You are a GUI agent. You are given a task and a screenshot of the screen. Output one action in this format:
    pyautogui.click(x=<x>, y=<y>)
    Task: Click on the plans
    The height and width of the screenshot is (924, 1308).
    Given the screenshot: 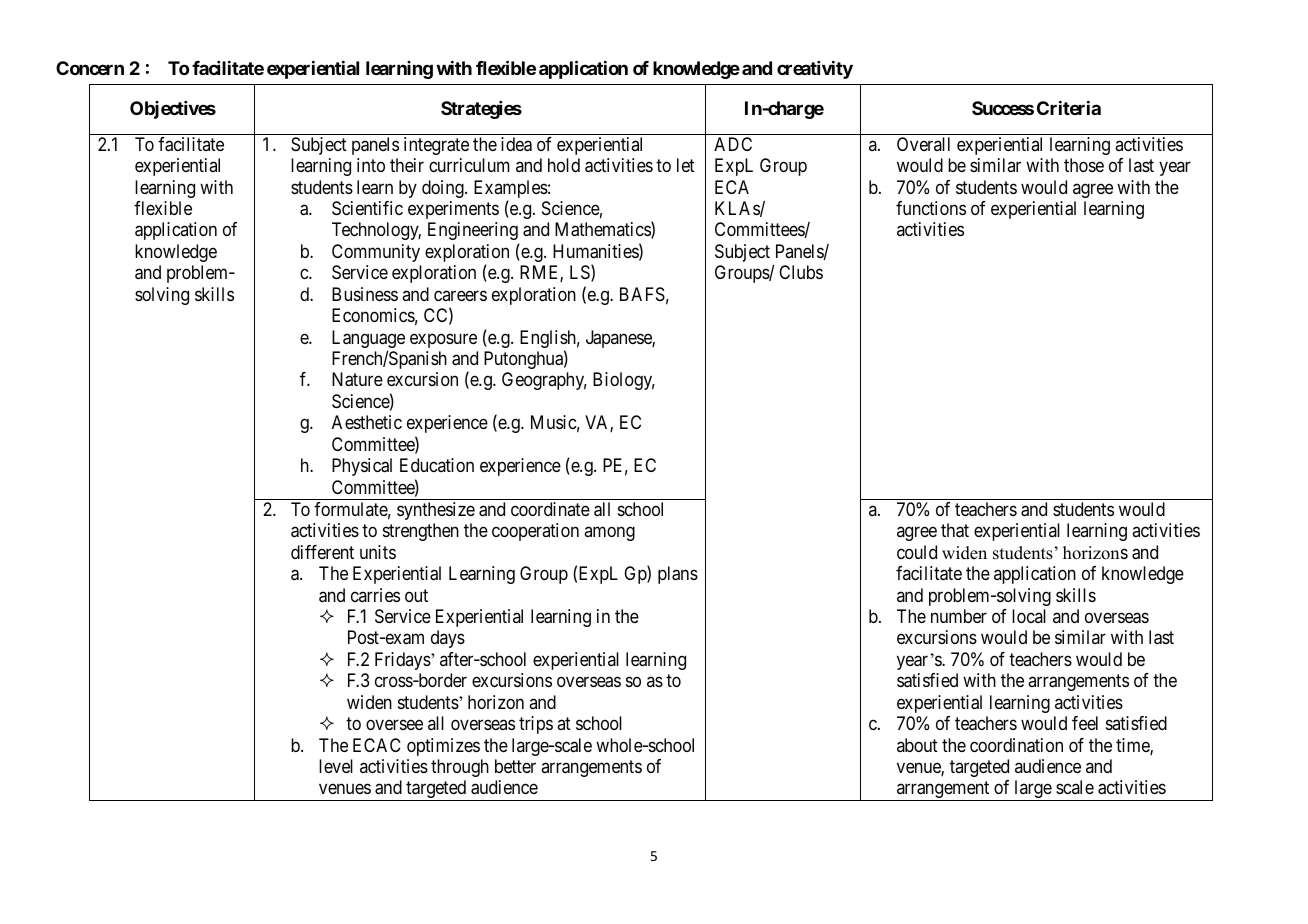 What is the action you would take?
    pyautogui.click(x=678, y=575)
